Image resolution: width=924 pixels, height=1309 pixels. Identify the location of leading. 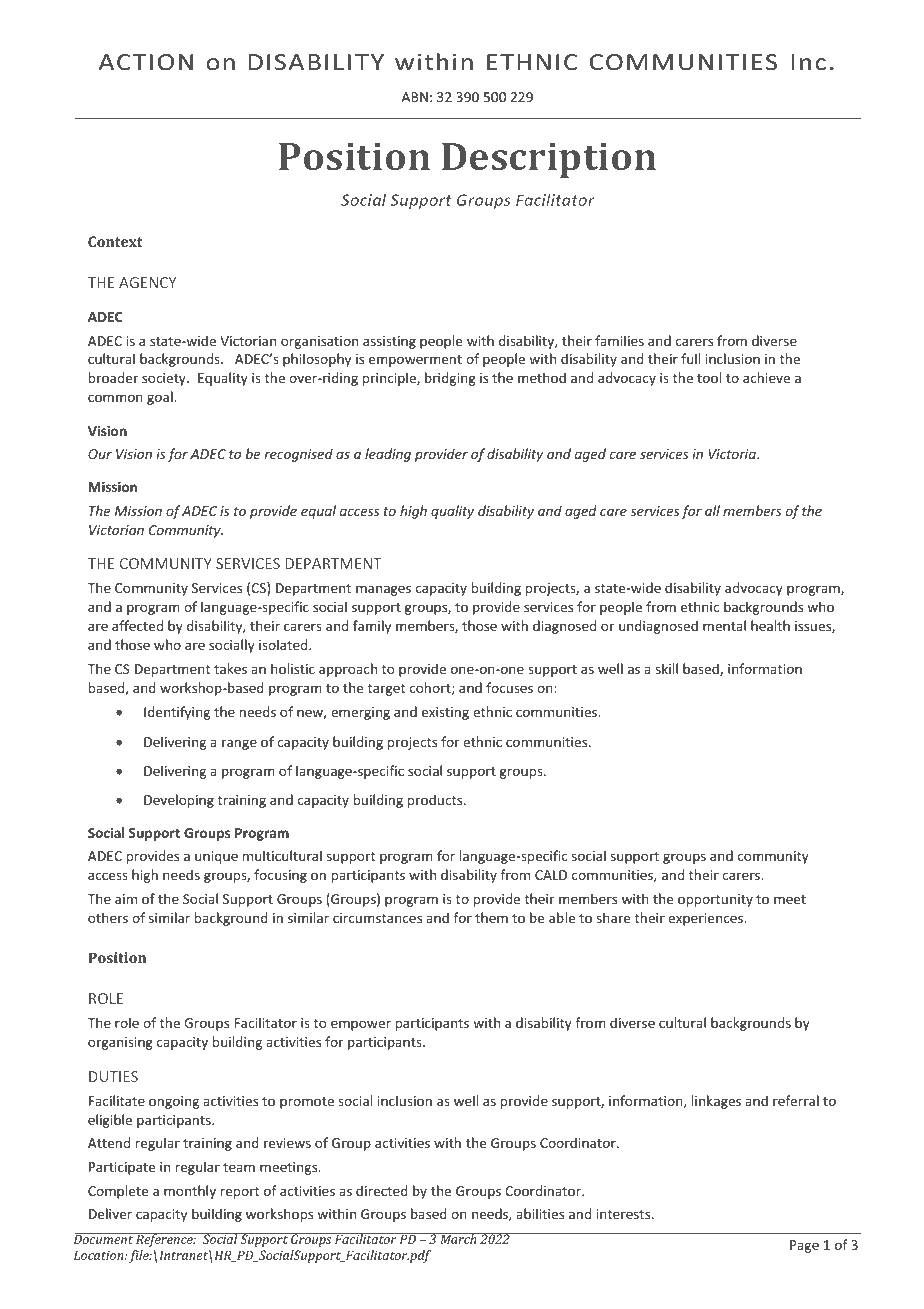
(388, 455).
